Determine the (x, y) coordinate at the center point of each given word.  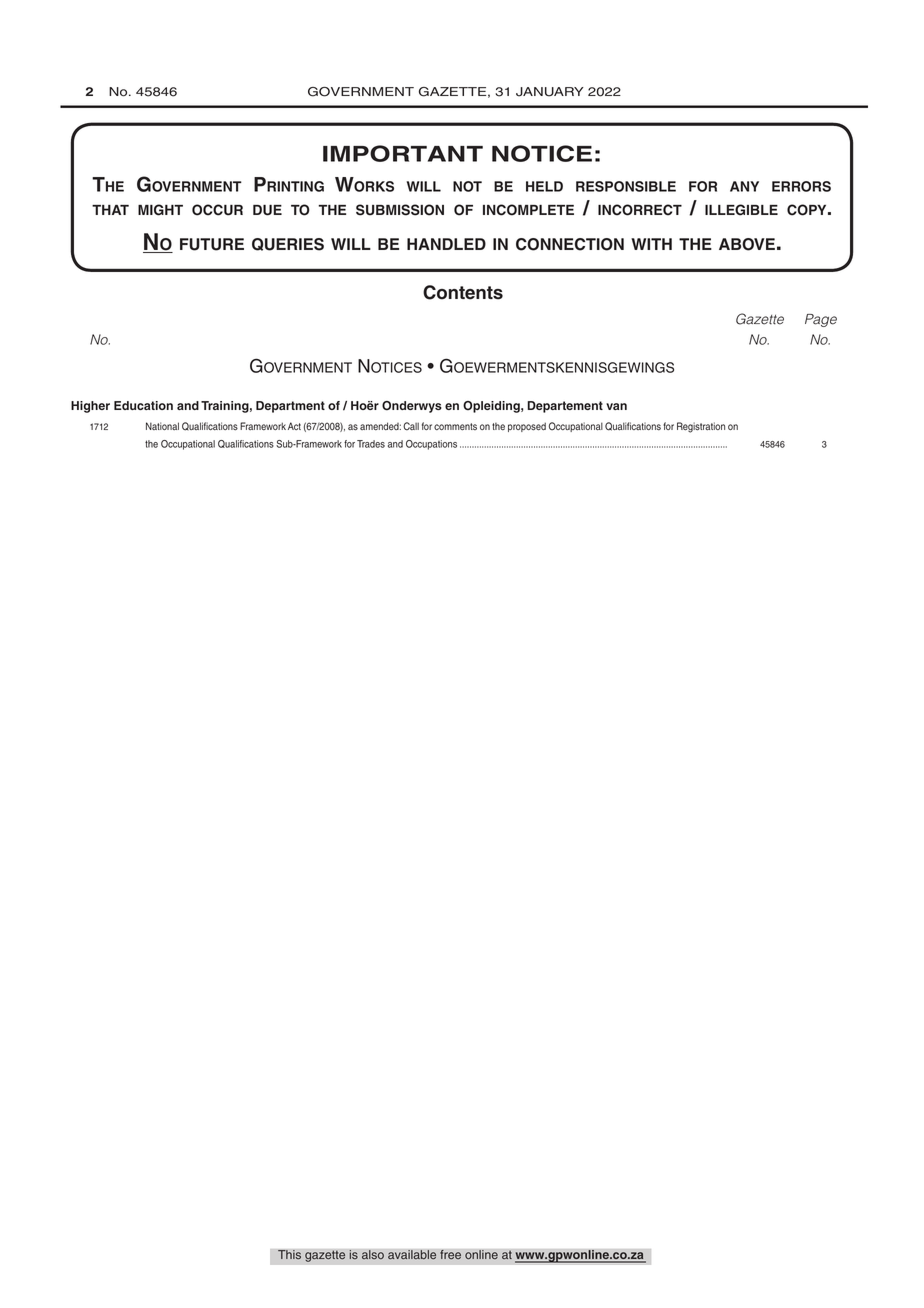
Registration (701, 427)
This (289, 1255)
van (616, 406)
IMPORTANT (403, 153)
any (744, 186)
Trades (371, 444)
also (373, 1255)
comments (455, 427)
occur (217, 210)
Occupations (431, 445)
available (412, 1255)
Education (143, 405)
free (450, 1255)
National (162, 426)
